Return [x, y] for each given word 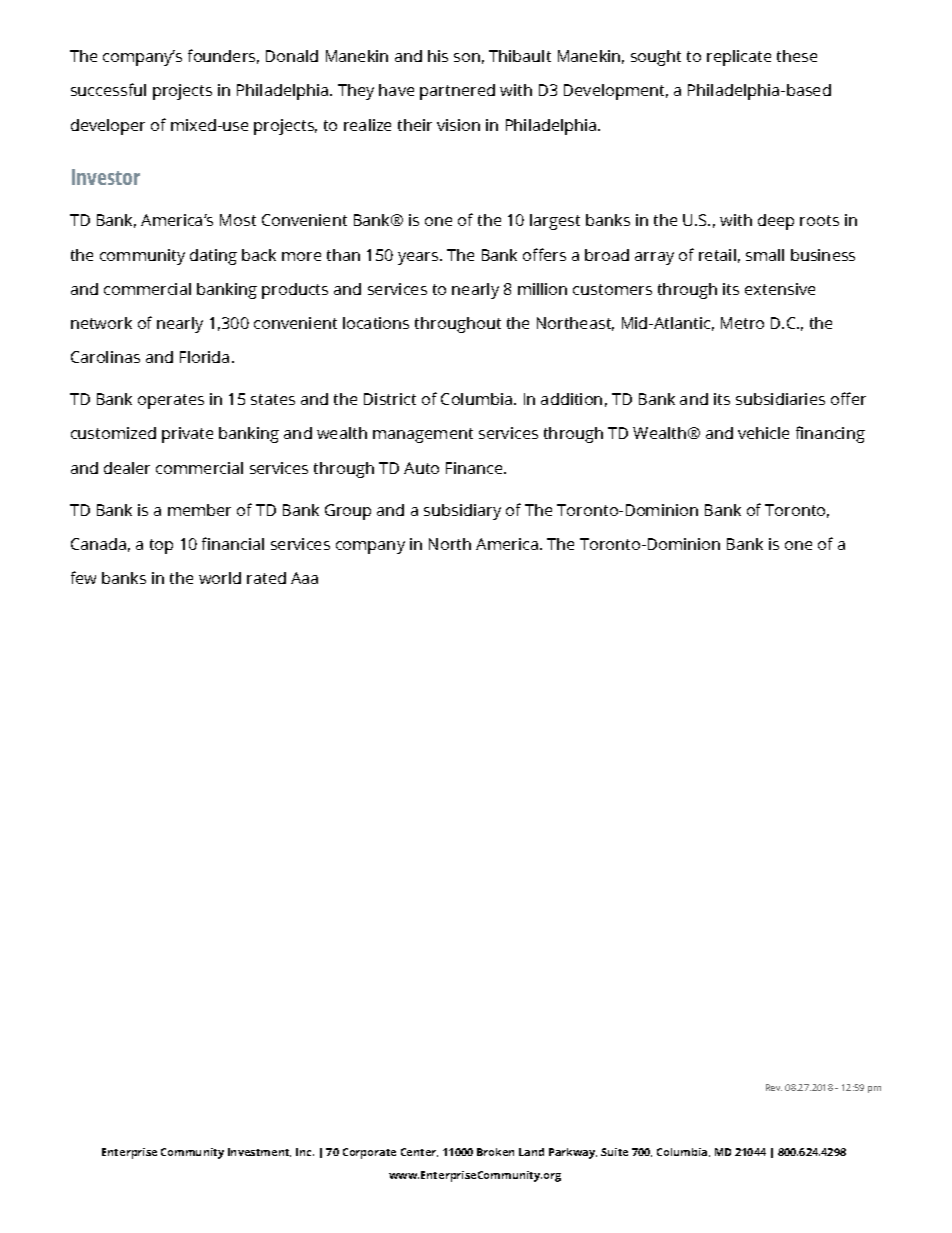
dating [213, 257]
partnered [457, 92]
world [220, 578]
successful [108, 89]
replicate [739, 58]
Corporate [369, 1153]
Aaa [304, 578]
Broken [495, 1152]
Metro [742, 323]
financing [830, 434]
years [419, 258]
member [199, 510]
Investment [259, 1152]
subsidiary [462, 512]
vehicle [763, 433]
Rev [774, 1087]
